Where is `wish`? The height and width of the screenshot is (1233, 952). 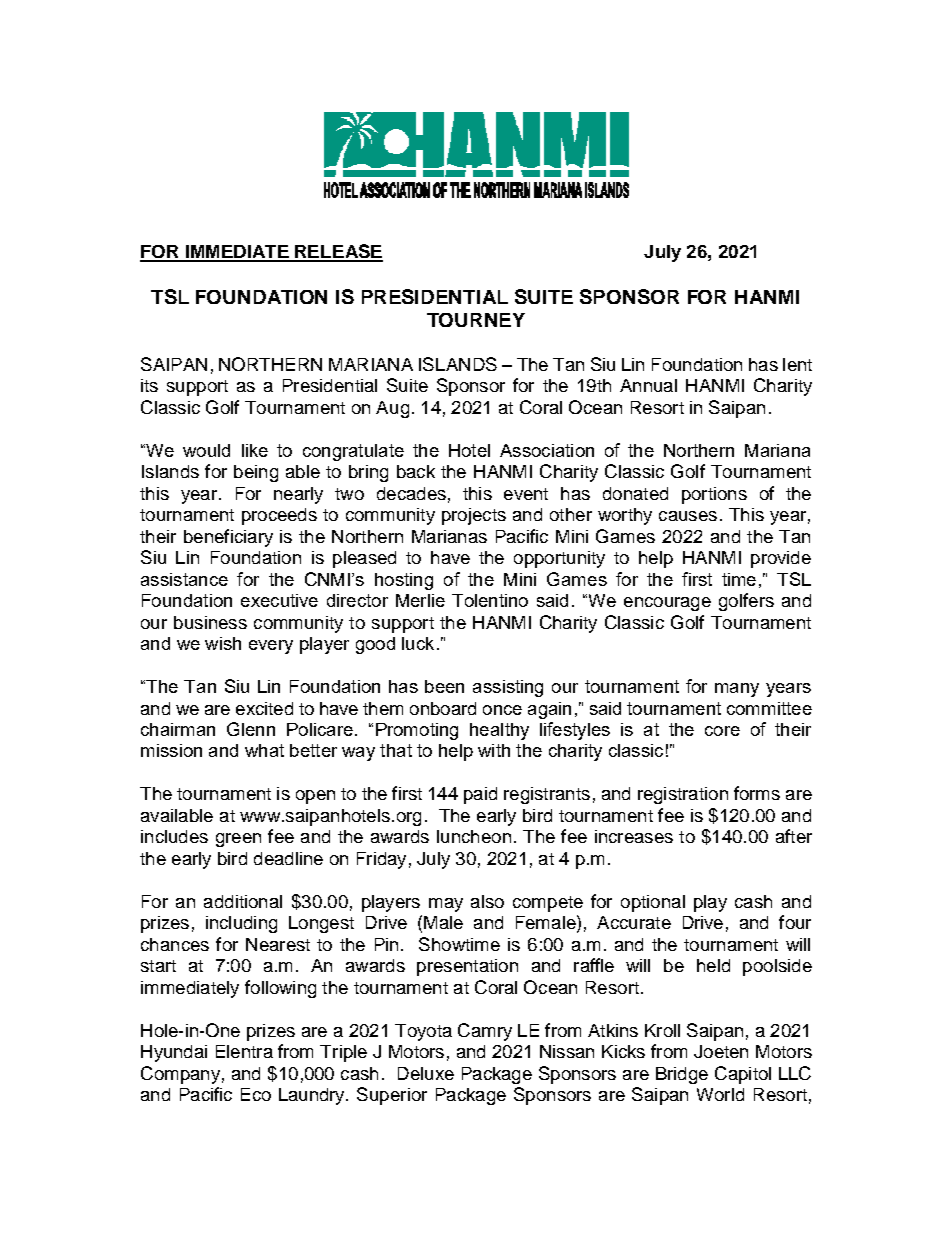
wish is located at coordinates (223, 643).
